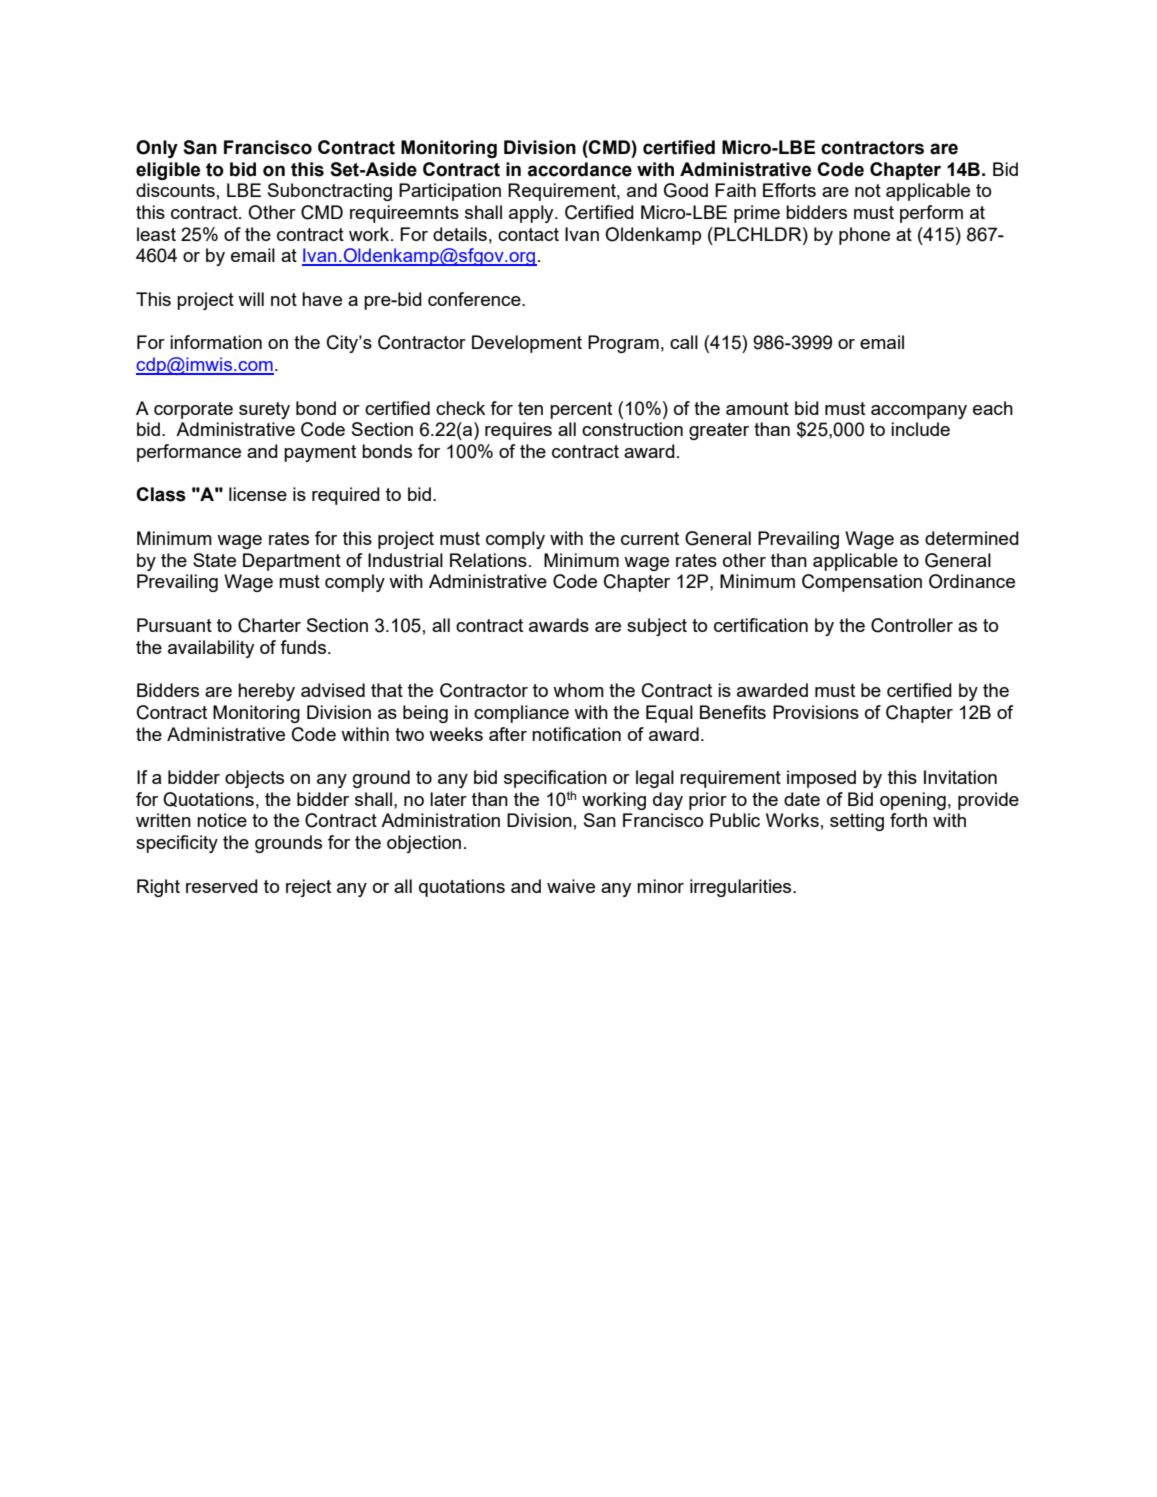  I want to click on accordance, so click(580, 169).
